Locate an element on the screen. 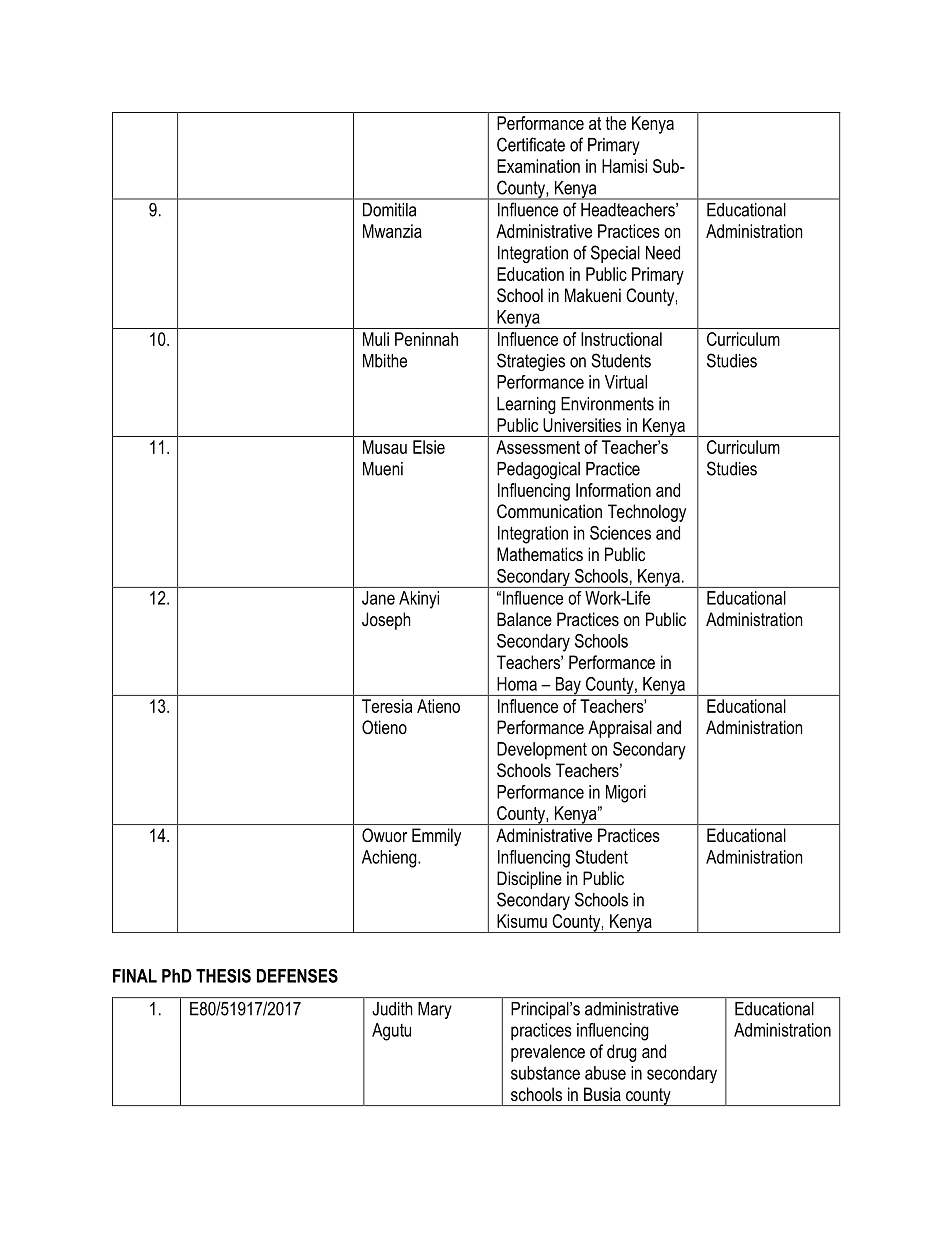  Discipline is located at coordinates (529, 880).
